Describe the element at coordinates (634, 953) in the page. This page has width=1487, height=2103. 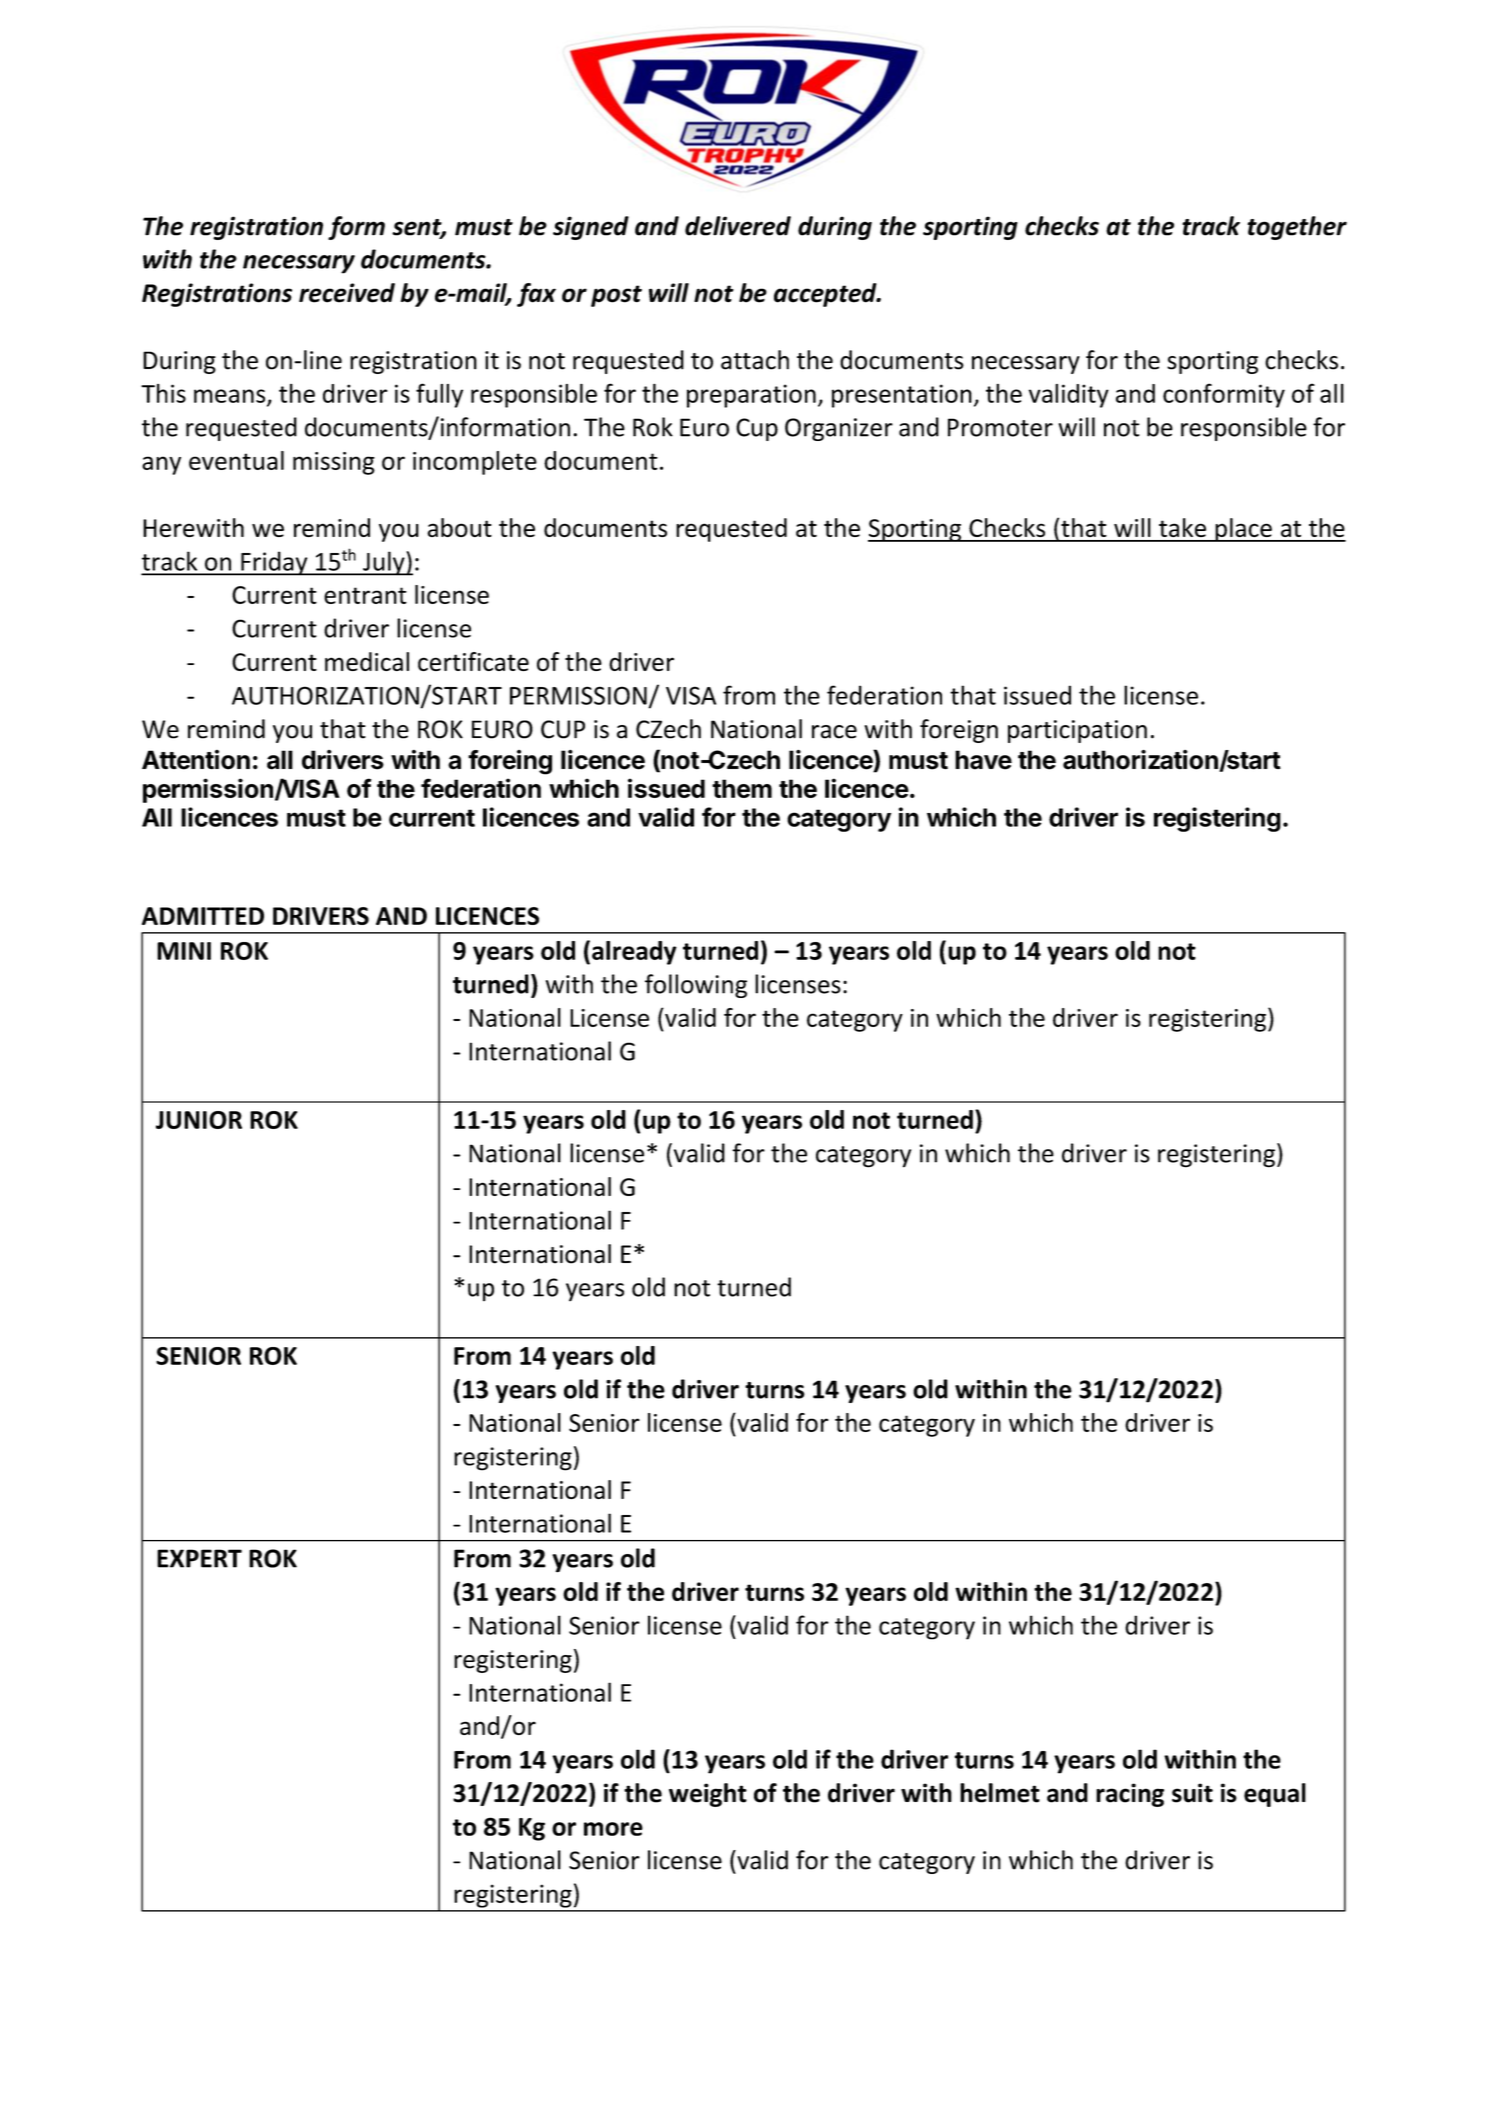
I see `already` at that location.
